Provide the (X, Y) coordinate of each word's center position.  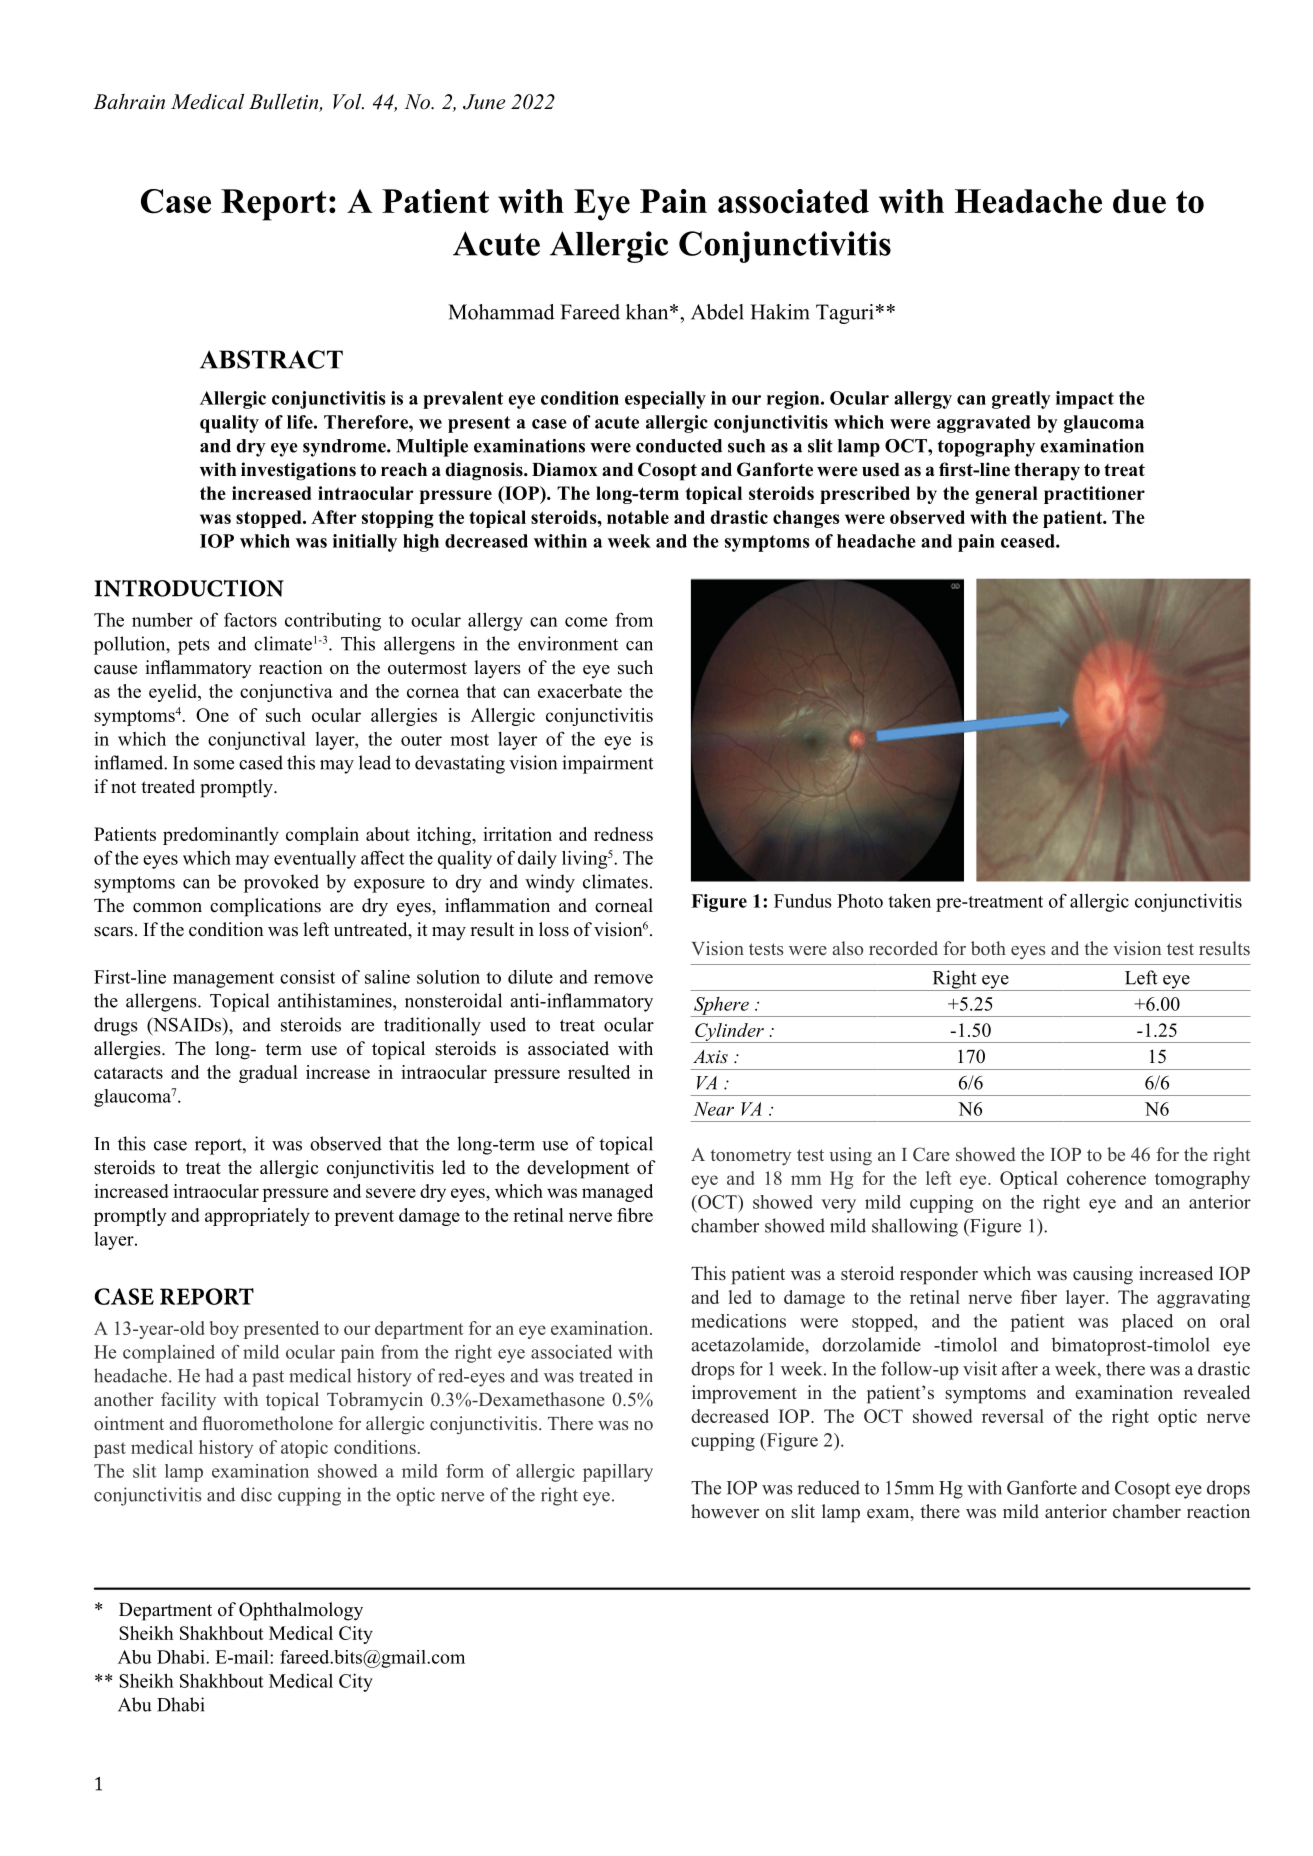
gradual (268, 1074)
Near (714, 1109)
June (484, 102)
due (1139, 201)
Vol (348, 102)
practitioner (1094, 495)
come (586, 622)
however (725, 1511)
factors (250, 619)
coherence (1106, 1178)
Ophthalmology (301, 1611)
